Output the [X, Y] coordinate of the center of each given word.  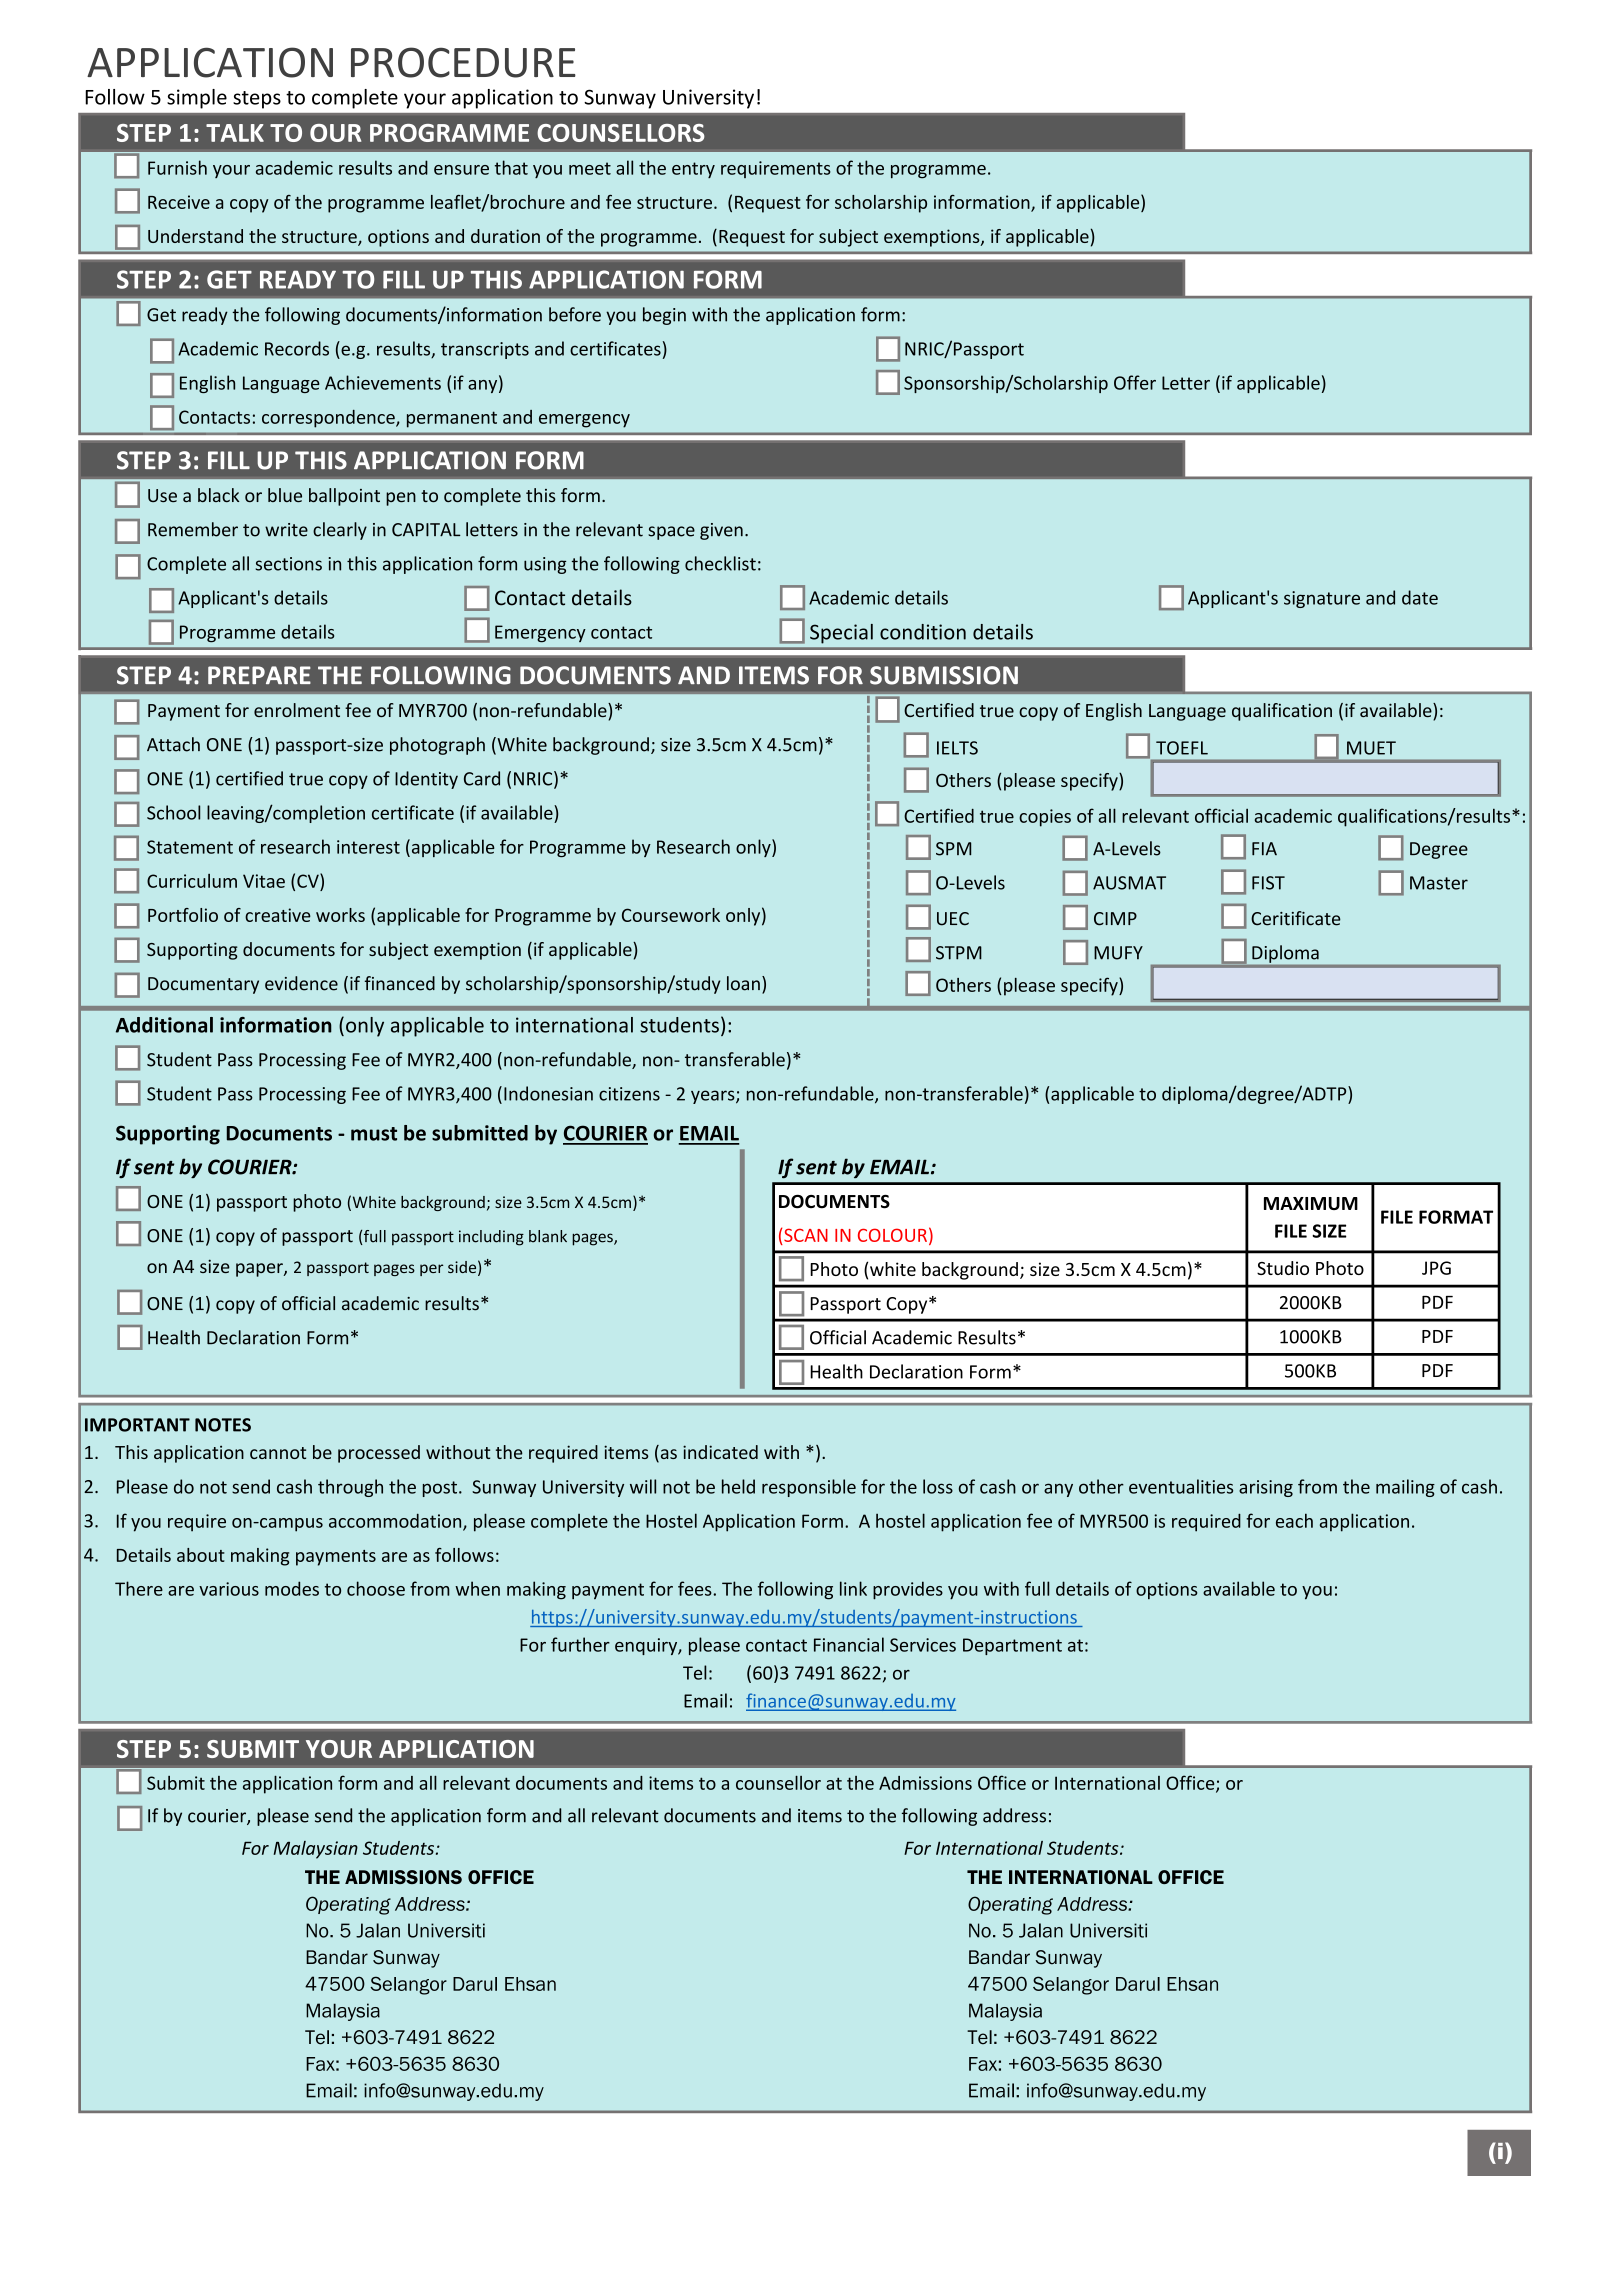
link [853, 1588]
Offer [1135, 382]
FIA [1264, 849]
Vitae [264, 881]
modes [292, 1588]
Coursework [671, 915]
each [1294, 1520]
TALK [235, 133]
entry [693, 170]
